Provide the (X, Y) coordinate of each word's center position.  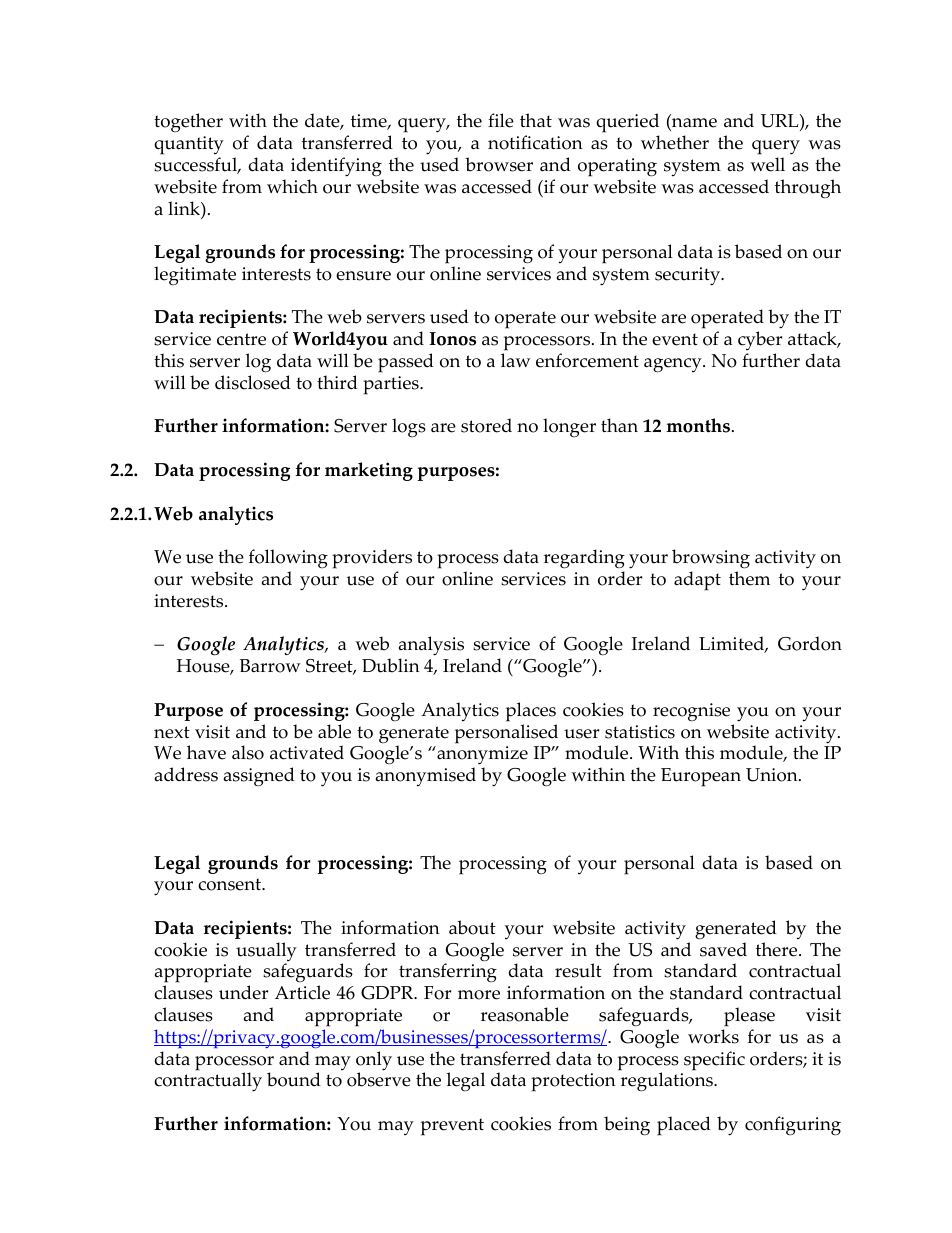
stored (486, 425)
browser (499, 164)
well (767, 164)
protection (573, 1082)
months (698, 425)
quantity (189, 145)
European (701, 777)
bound (294, 1079)
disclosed (253, 382)
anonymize (481, 757)
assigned (259, 776)
